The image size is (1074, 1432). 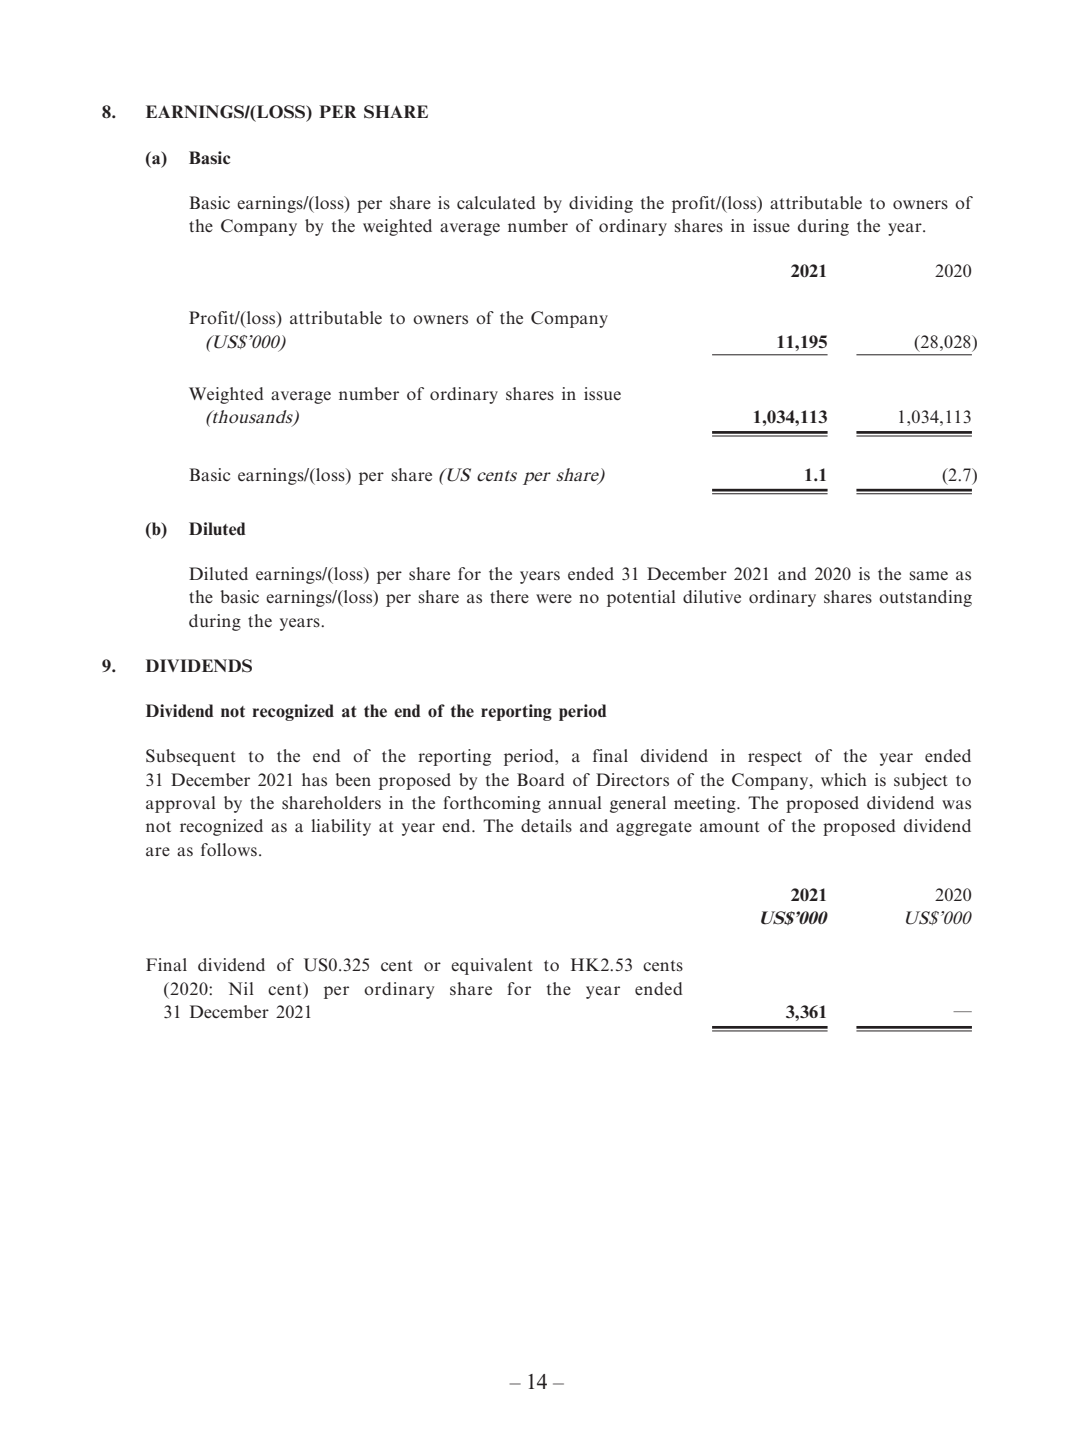 What do you see at coordinates (601, 204) in the image?
I see `dividing` at bounding box center [601, 204].
